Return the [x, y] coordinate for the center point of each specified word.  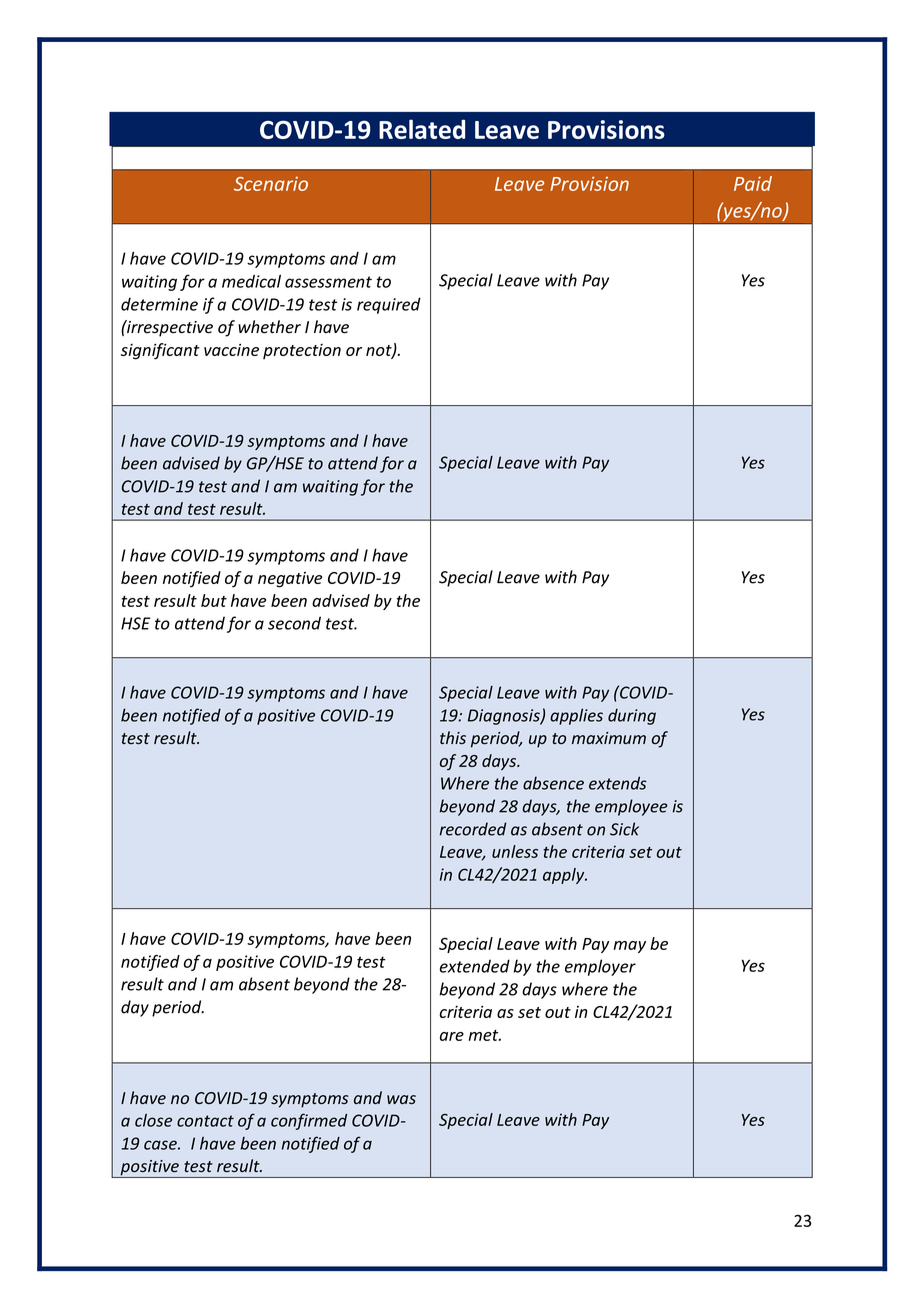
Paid [753, 183]
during [632, 716]
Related [422, 129]
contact [205, 1121]
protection [302, 351]
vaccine [231, 350]
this [453, 737]
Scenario [271, 184]
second [294, 623]
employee [631, 807]
